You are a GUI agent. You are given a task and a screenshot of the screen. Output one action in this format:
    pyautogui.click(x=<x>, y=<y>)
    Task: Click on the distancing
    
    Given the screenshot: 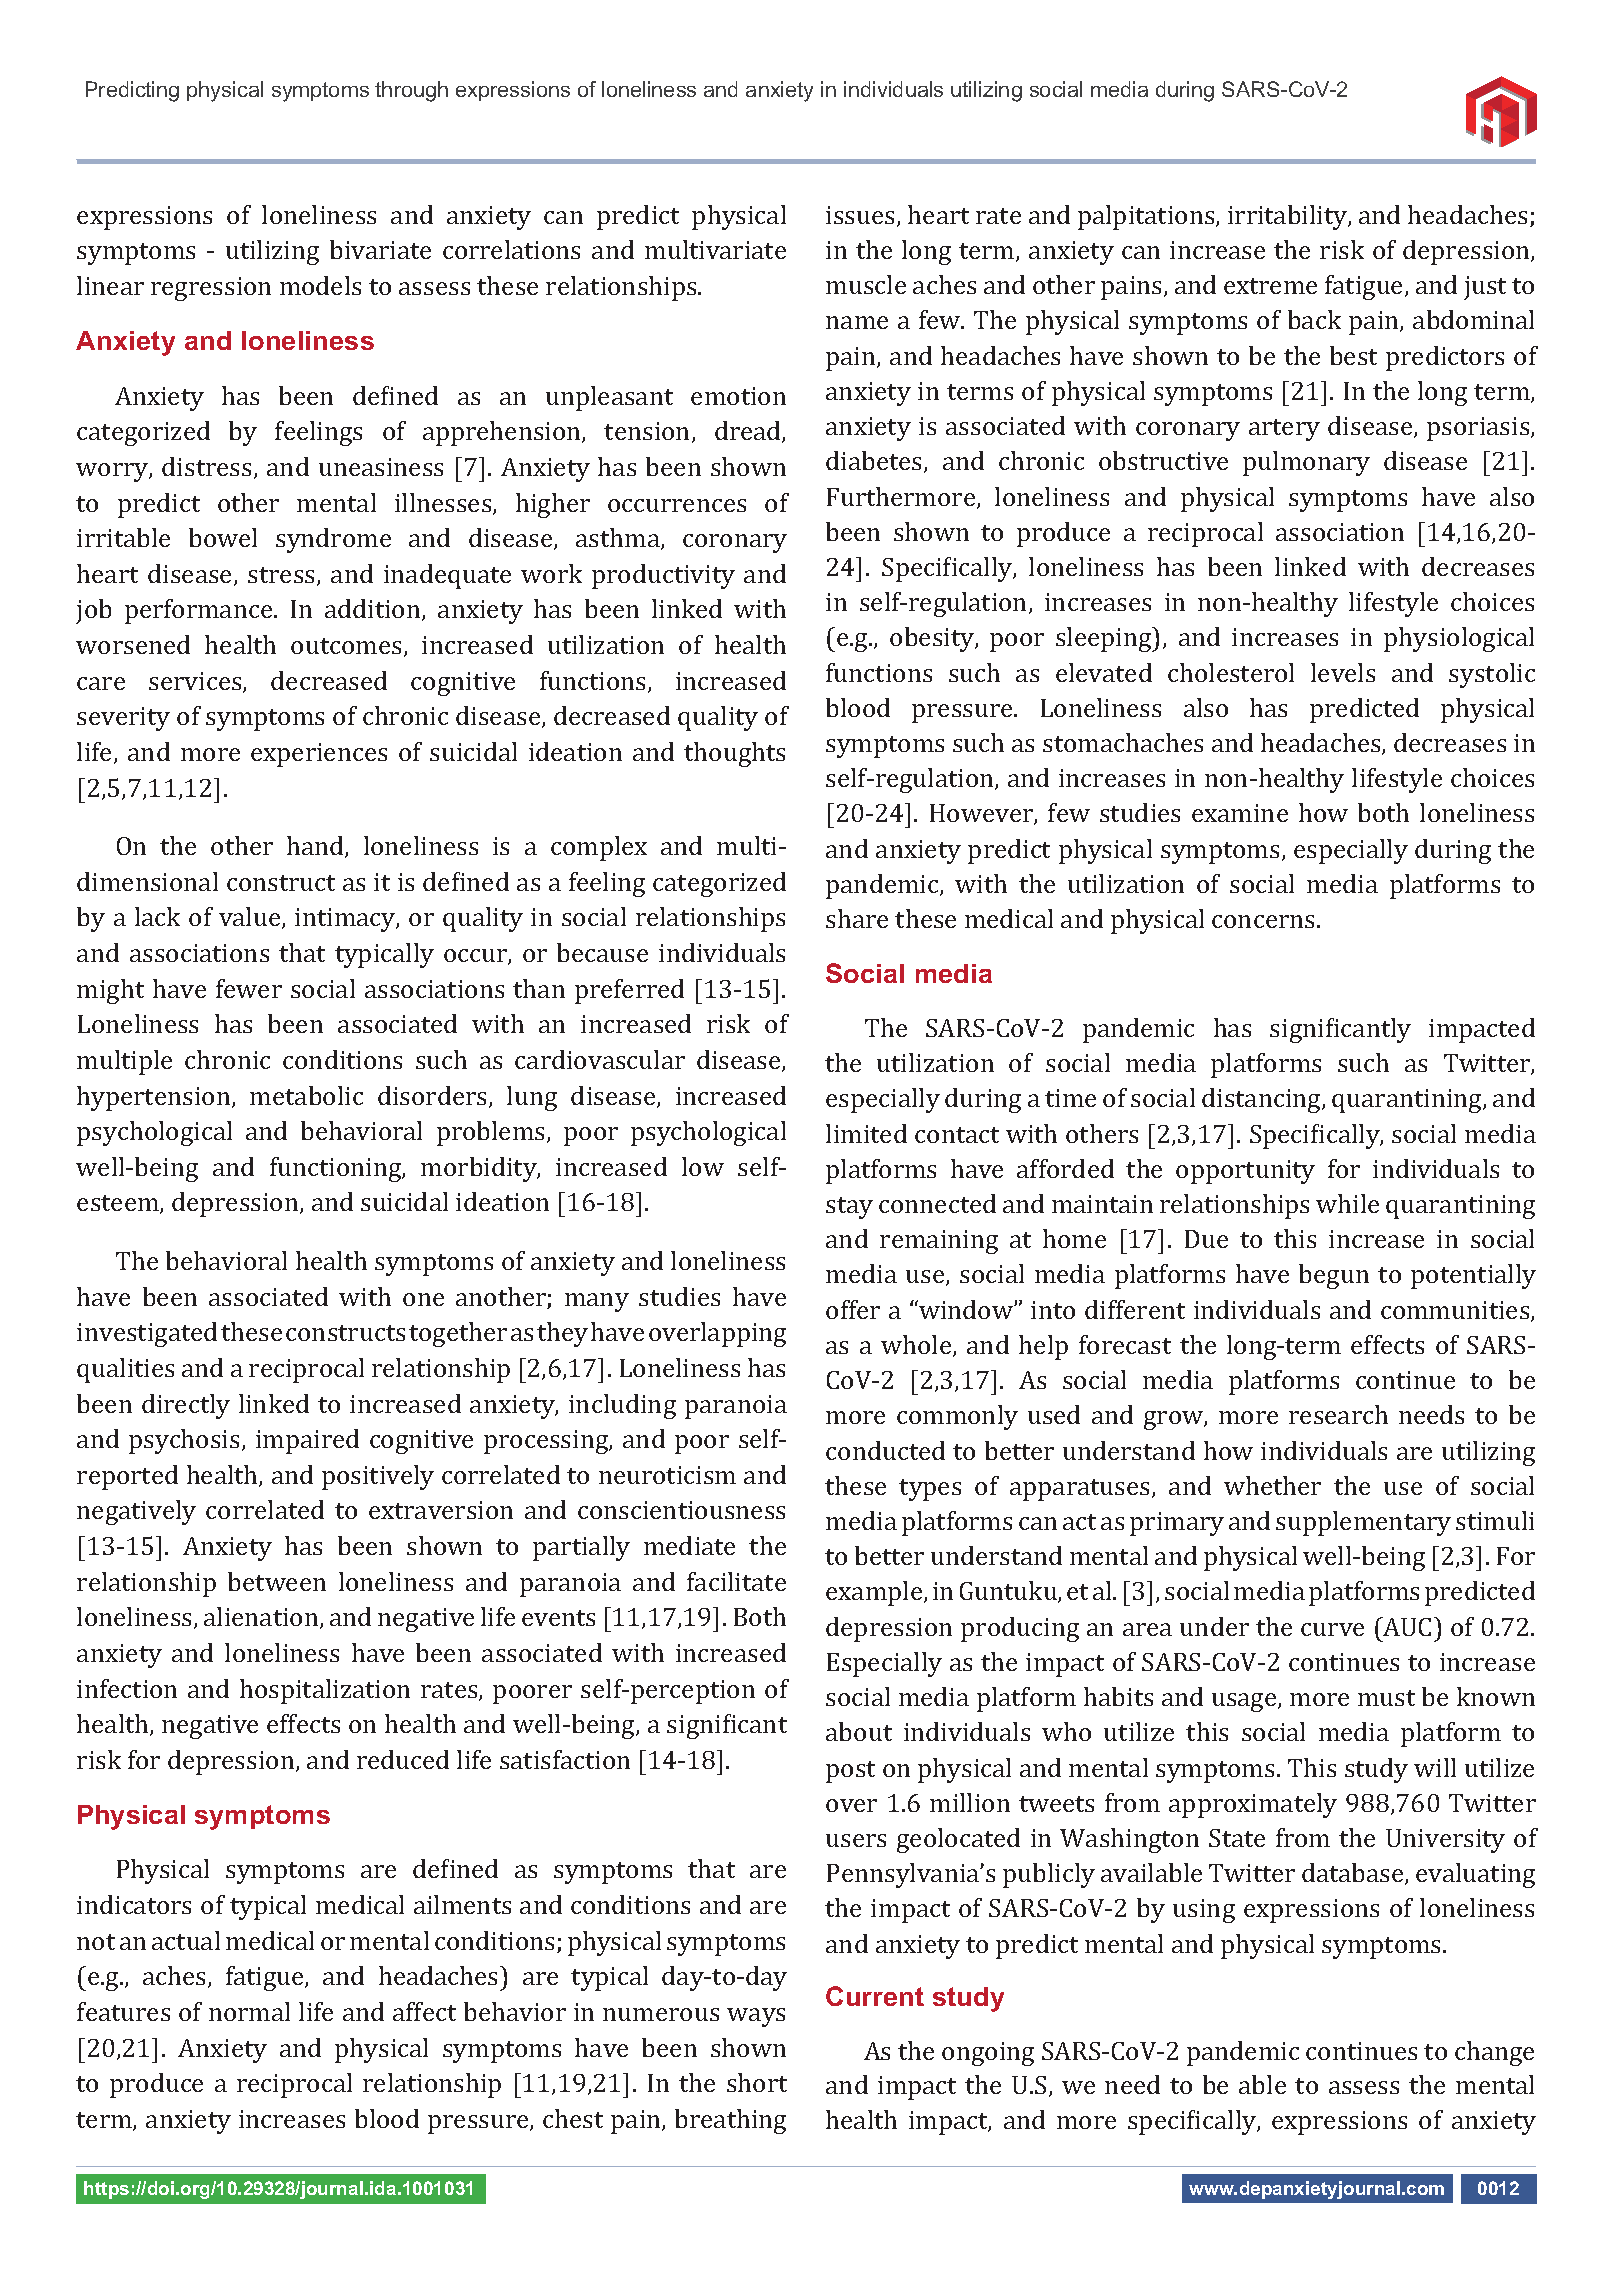 What is the action you would take?
    pyautogui.click(x=1262, y=1100)
